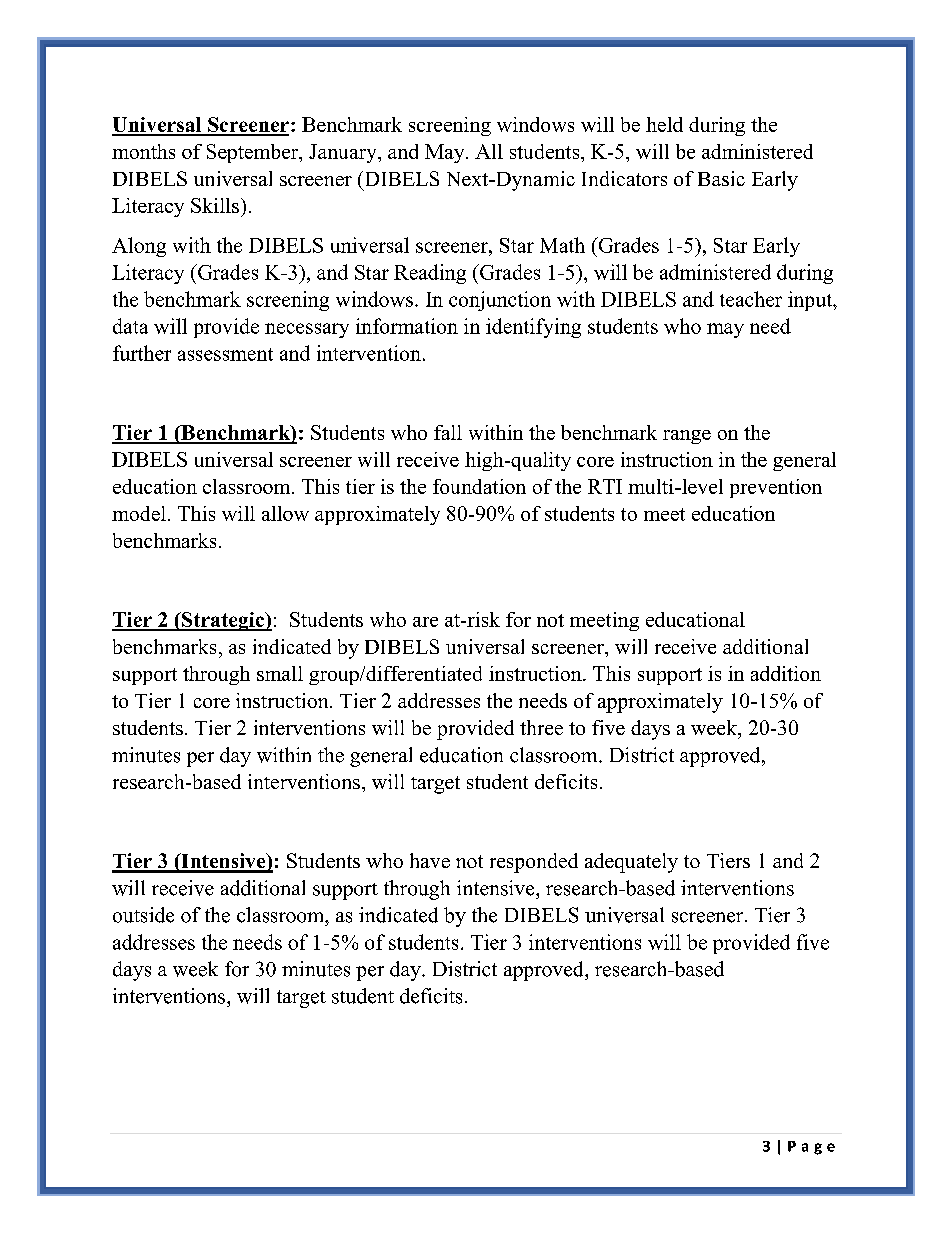 Image resolution: width=952 pixels, height=1233 pixels. What do you see at coordinates (430, 860) in the image?
I see `have` at bounding box center [430, 860].
